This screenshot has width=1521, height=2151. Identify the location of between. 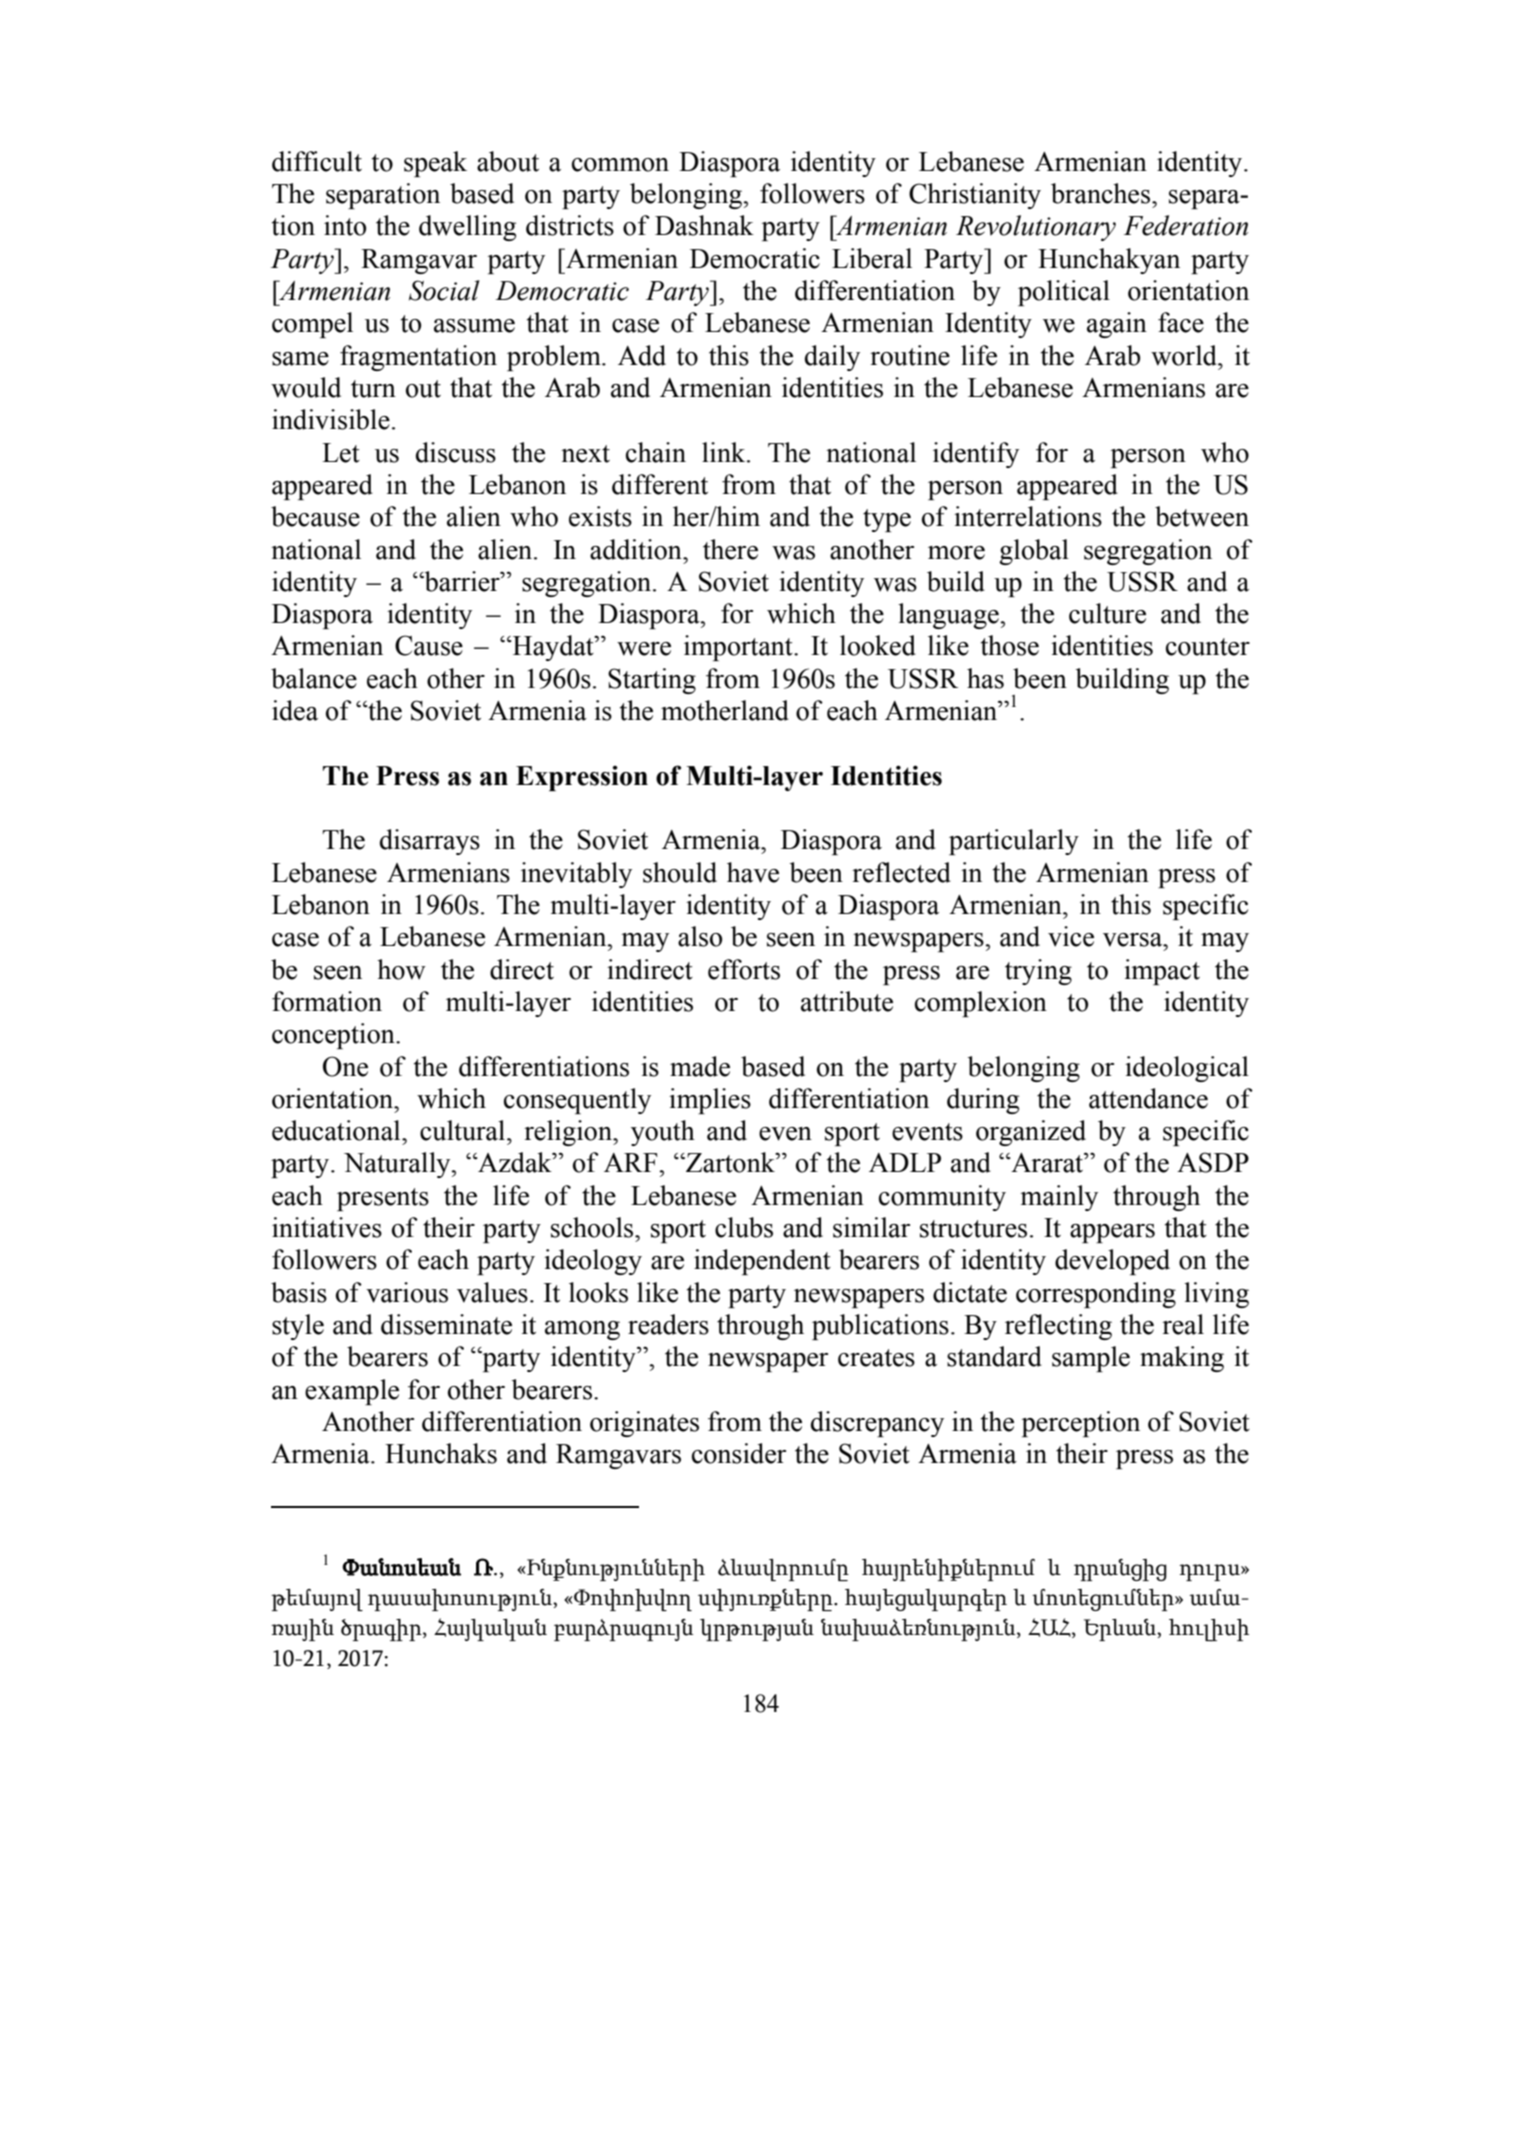
(1202, 516).
